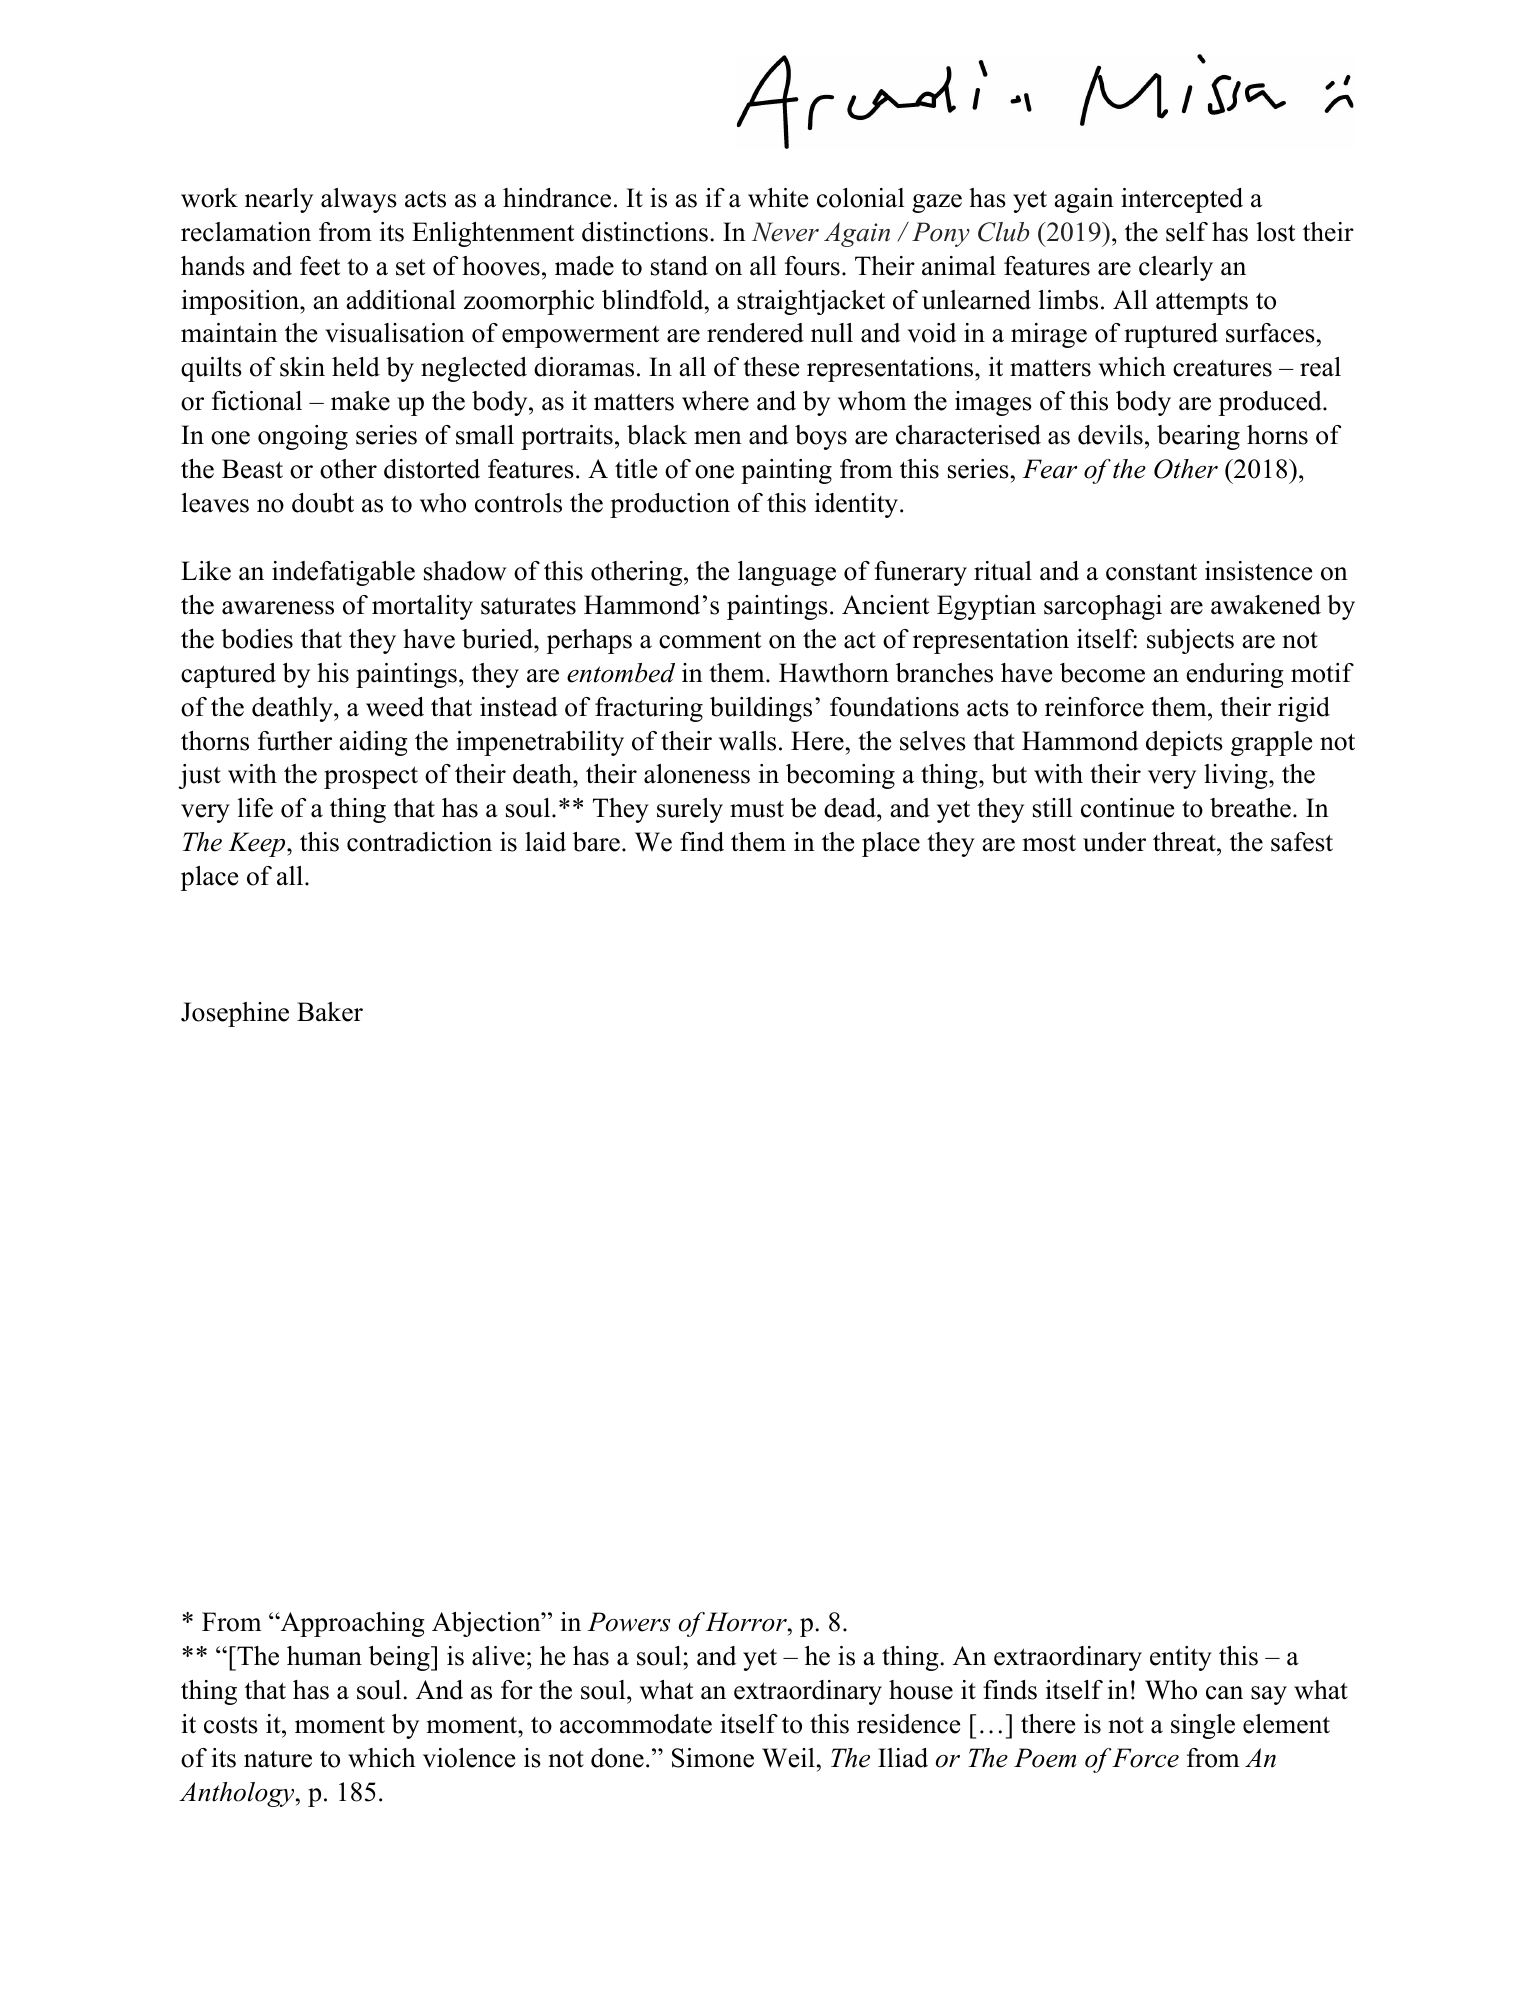  Describe the element at coordinates (278, 1759) in the image. I see `nature` at that location.
